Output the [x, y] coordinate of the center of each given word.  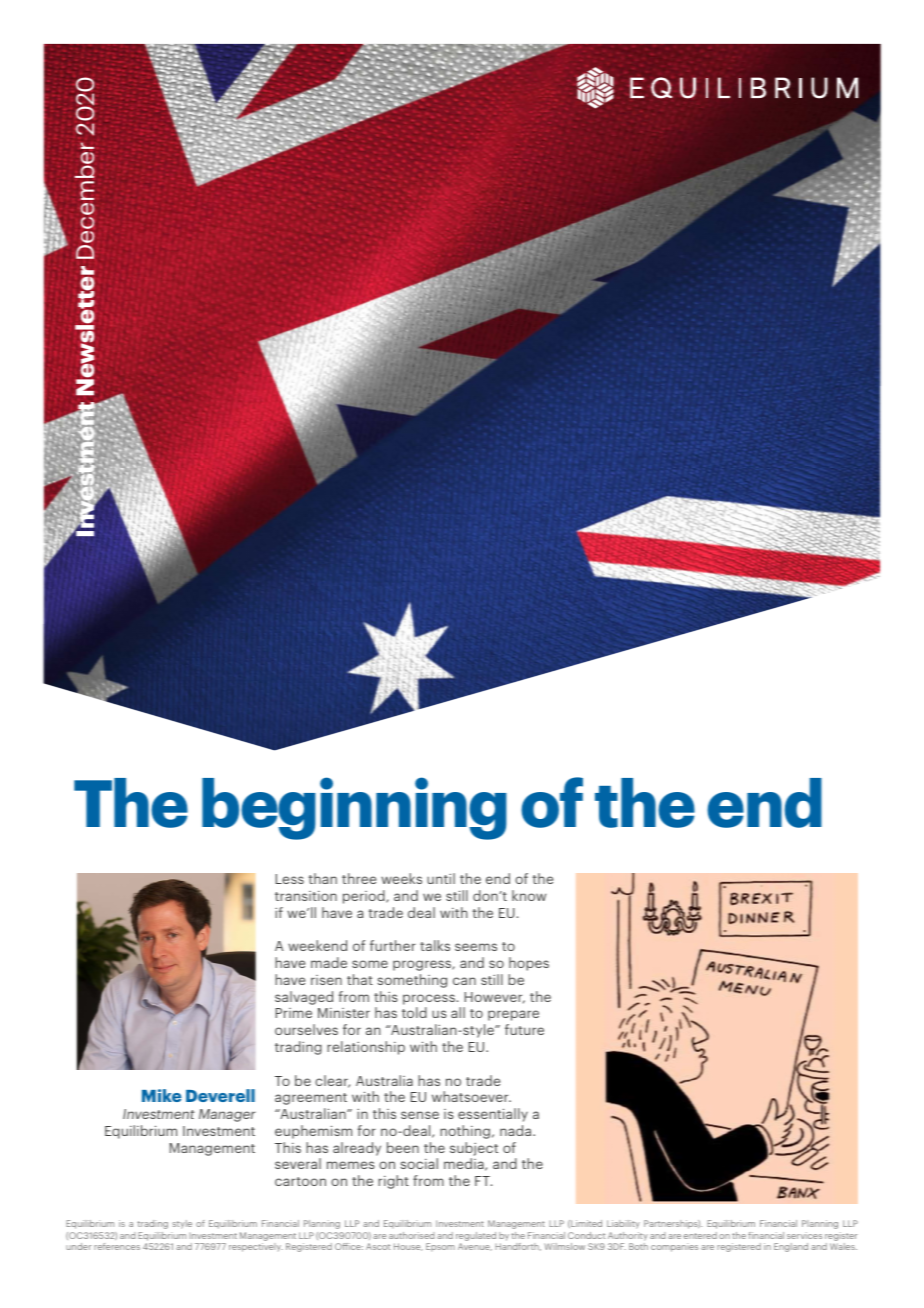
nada [517, 1130]
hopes [529, 964]
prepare [513, 1015]
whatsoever [471, 1096]
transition [306, 896]
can [464, 981]
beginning [354, 808]
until [441, 878]
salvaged [304, 998]
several [298, 1163]
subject [474, 1149]
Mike [162, 1095]
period [365, 897]
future [524, 1029]
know [529, 895]
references [117, 1246]
